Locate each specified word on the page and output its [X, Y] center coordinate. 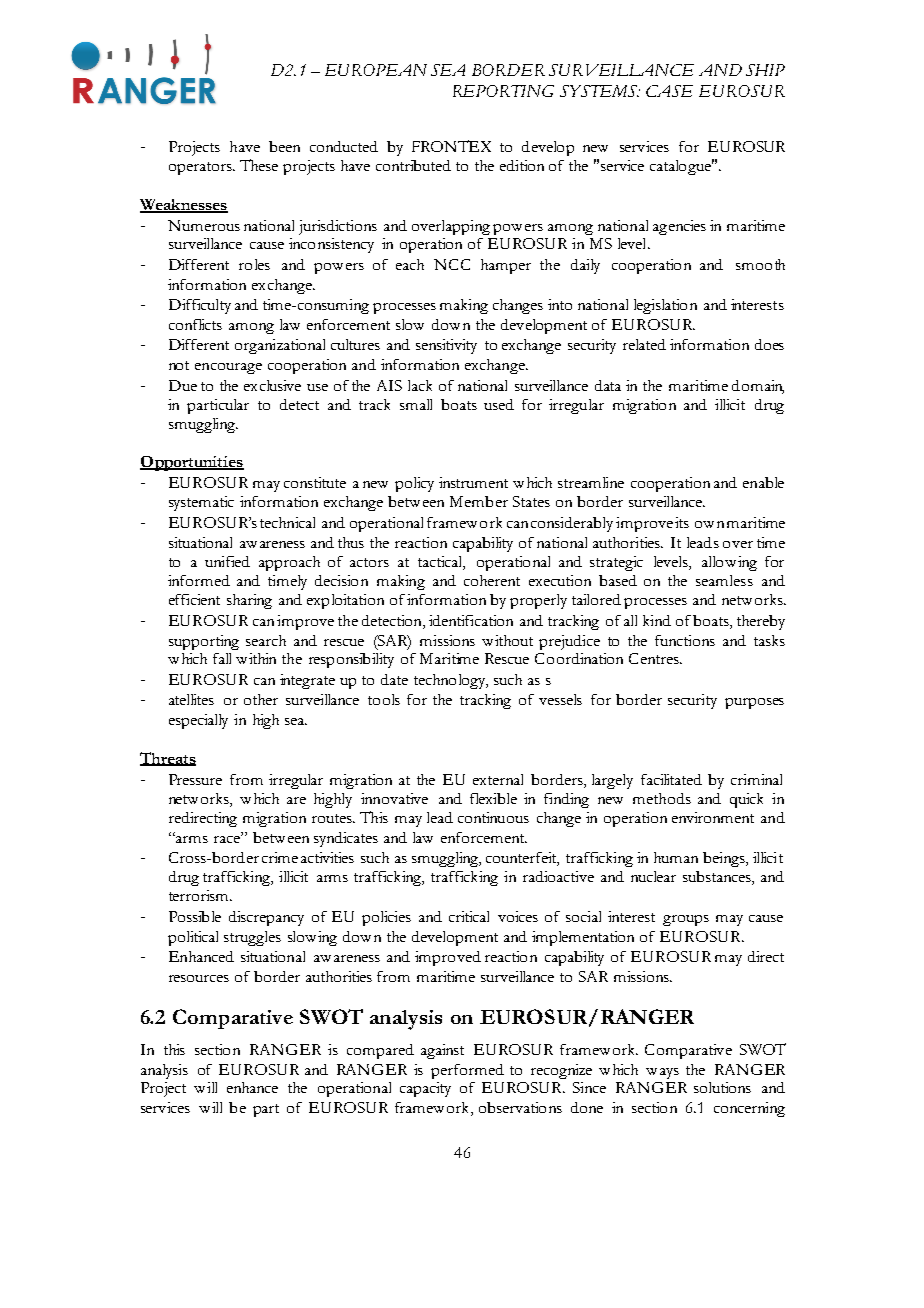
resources [199, 978]
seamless [724, 580]
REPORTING [503, 91]
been [284, 146]
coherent [492, 580]
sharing [249, 601]
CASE [669, 91]
